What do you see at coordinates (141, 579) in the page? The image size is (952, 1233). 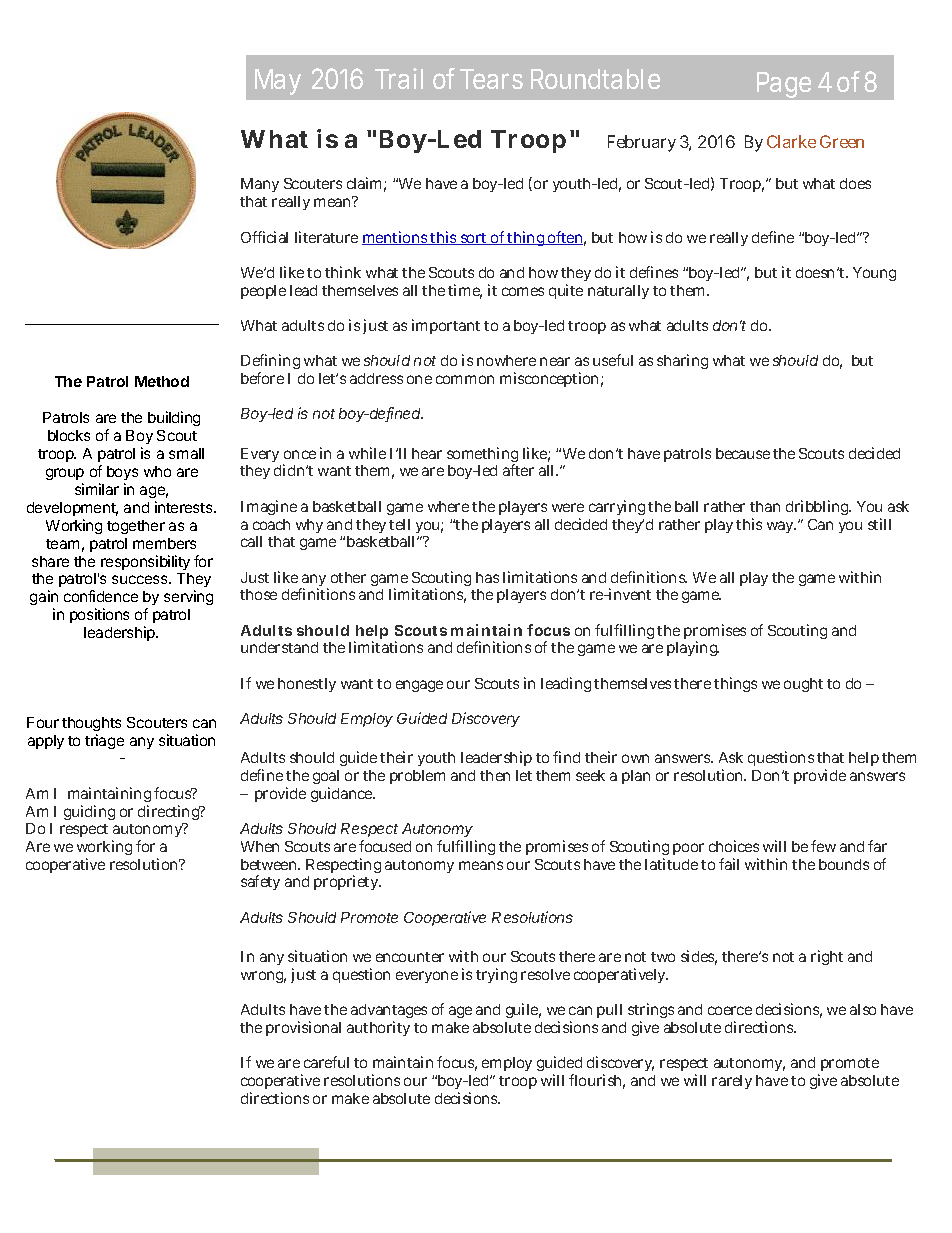 I see `success` at bounding box center [141, 579].
